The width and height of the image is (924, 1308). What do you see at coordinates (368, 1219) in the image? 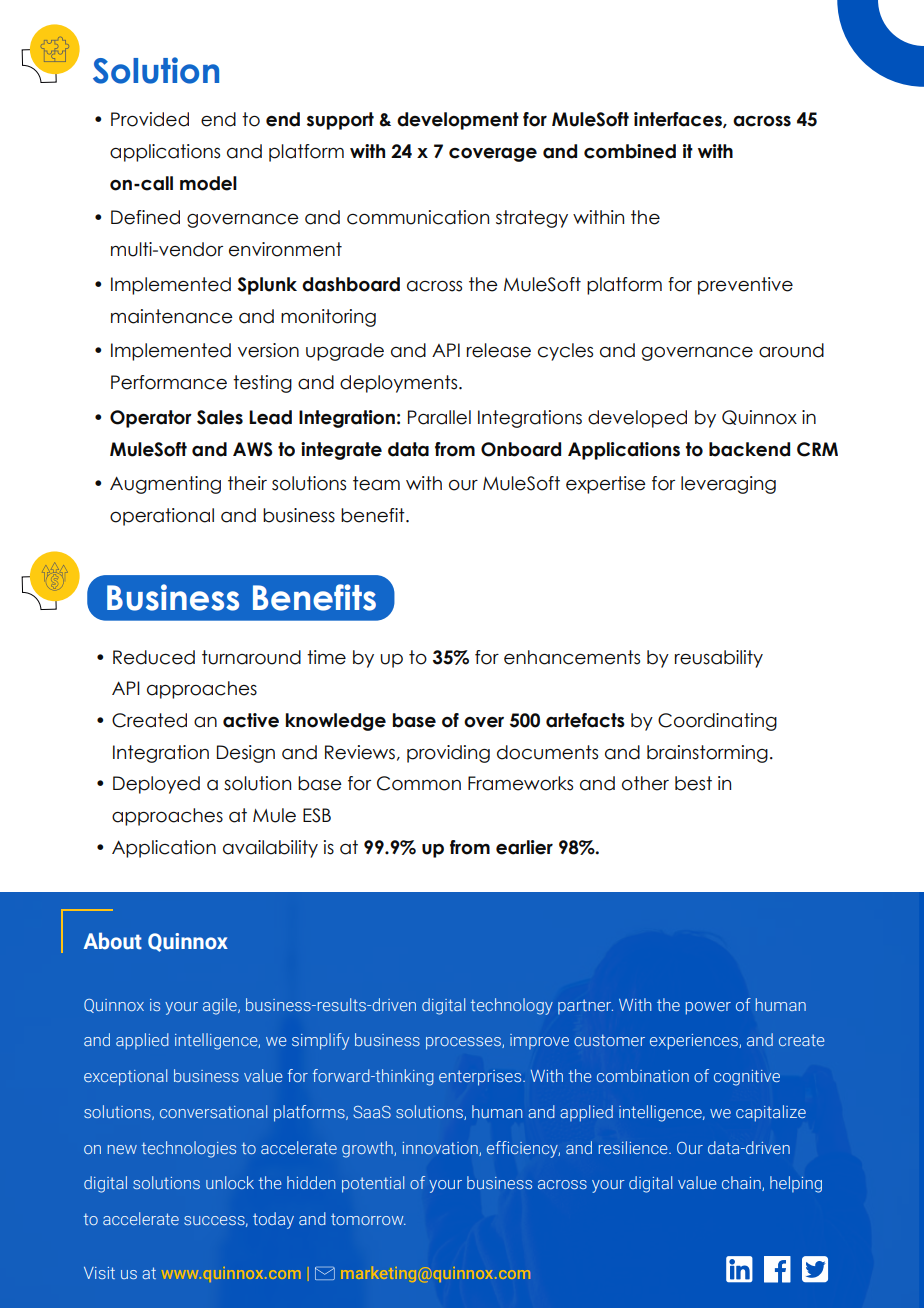
I see `tomorrow` at bounding box center [368, 1219].
